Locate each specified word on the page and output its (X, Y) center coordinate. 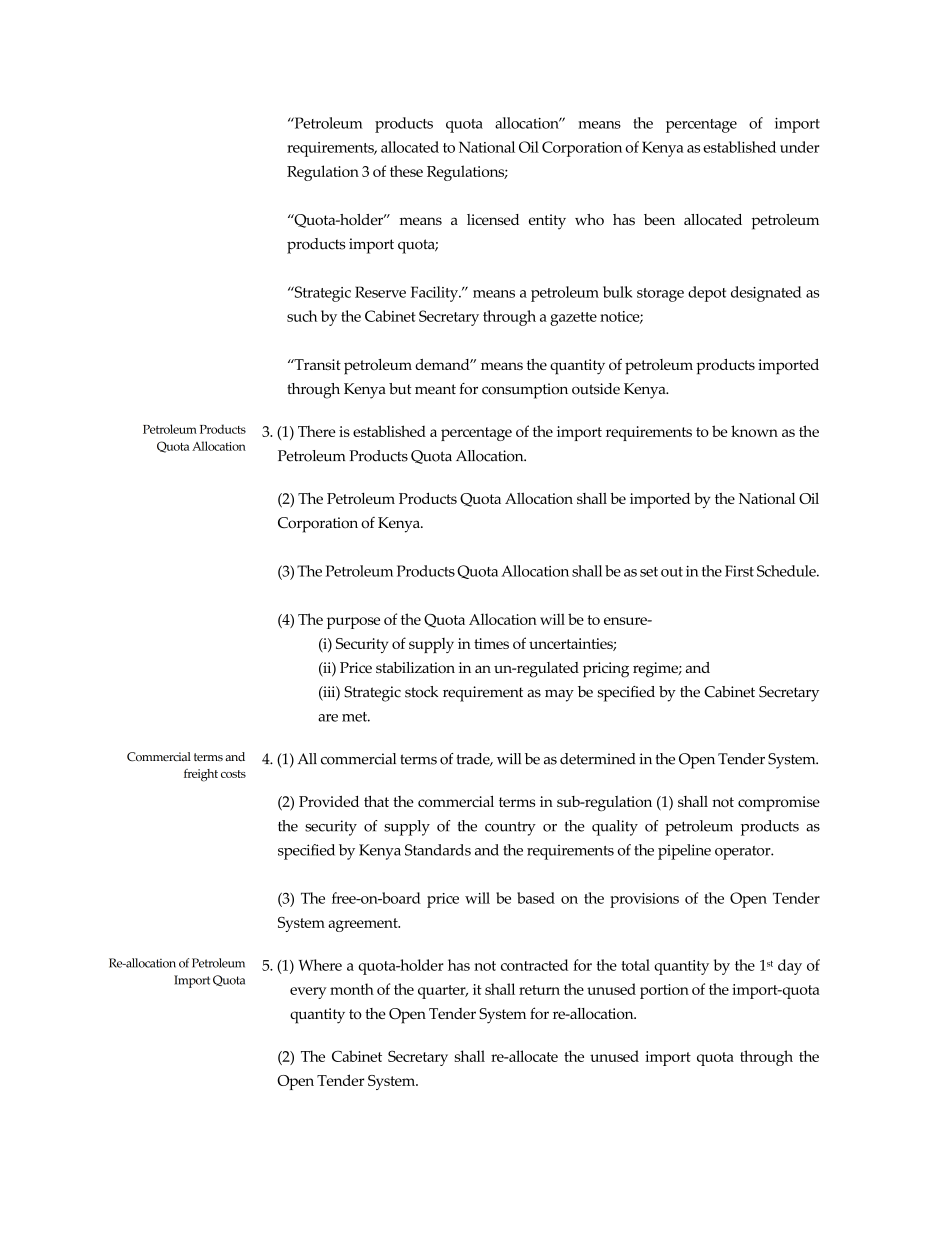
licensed (493, 219)
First (739, 571)
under (799, 147)
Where (320, 965)
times (491, 643)
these (406, 171)
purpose (353, 623)
